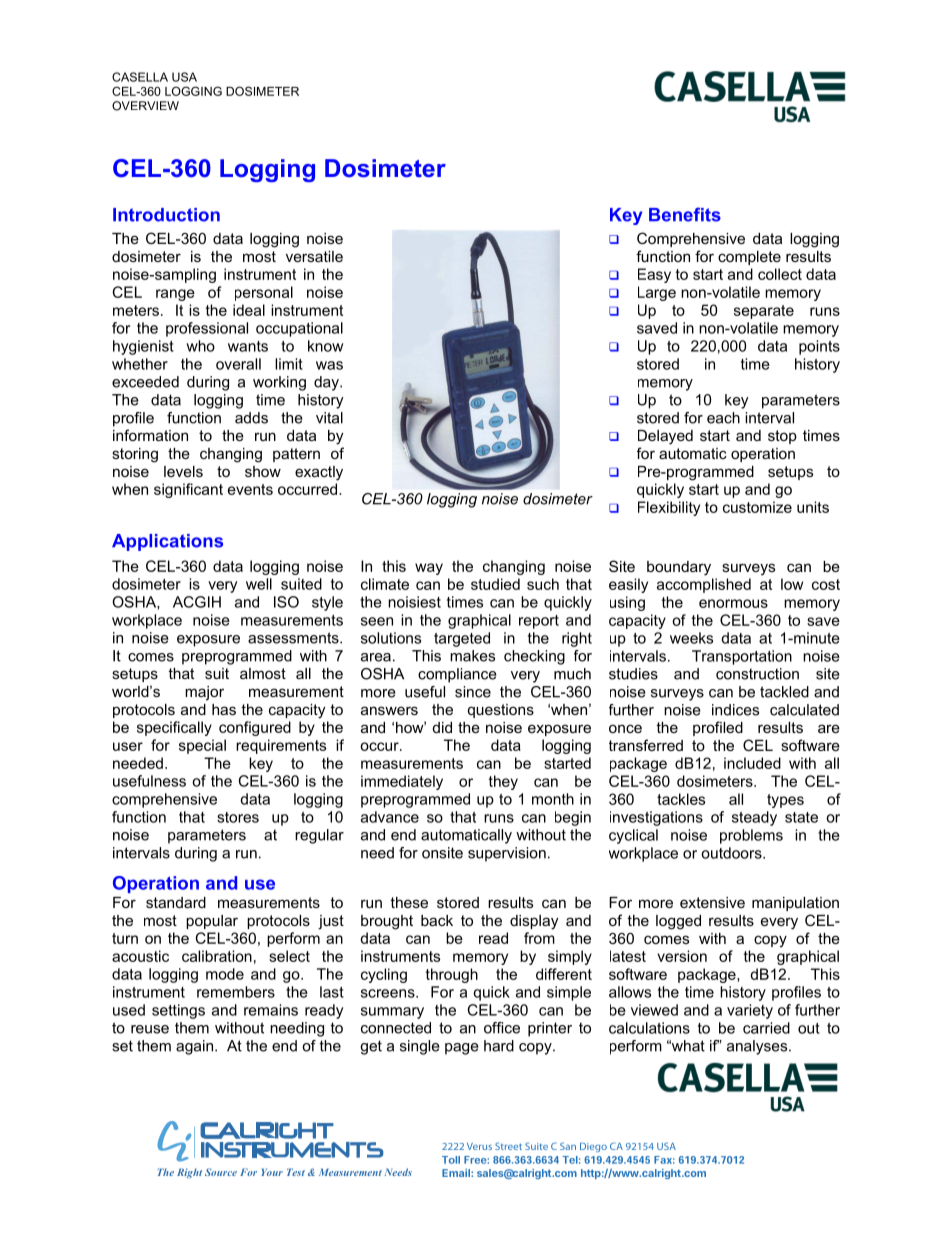 The height and width of the image is (1233, 952). What do you see at coordinates (314, 256) in the image?
I see `versatile` at bounding box center [314, 256].
